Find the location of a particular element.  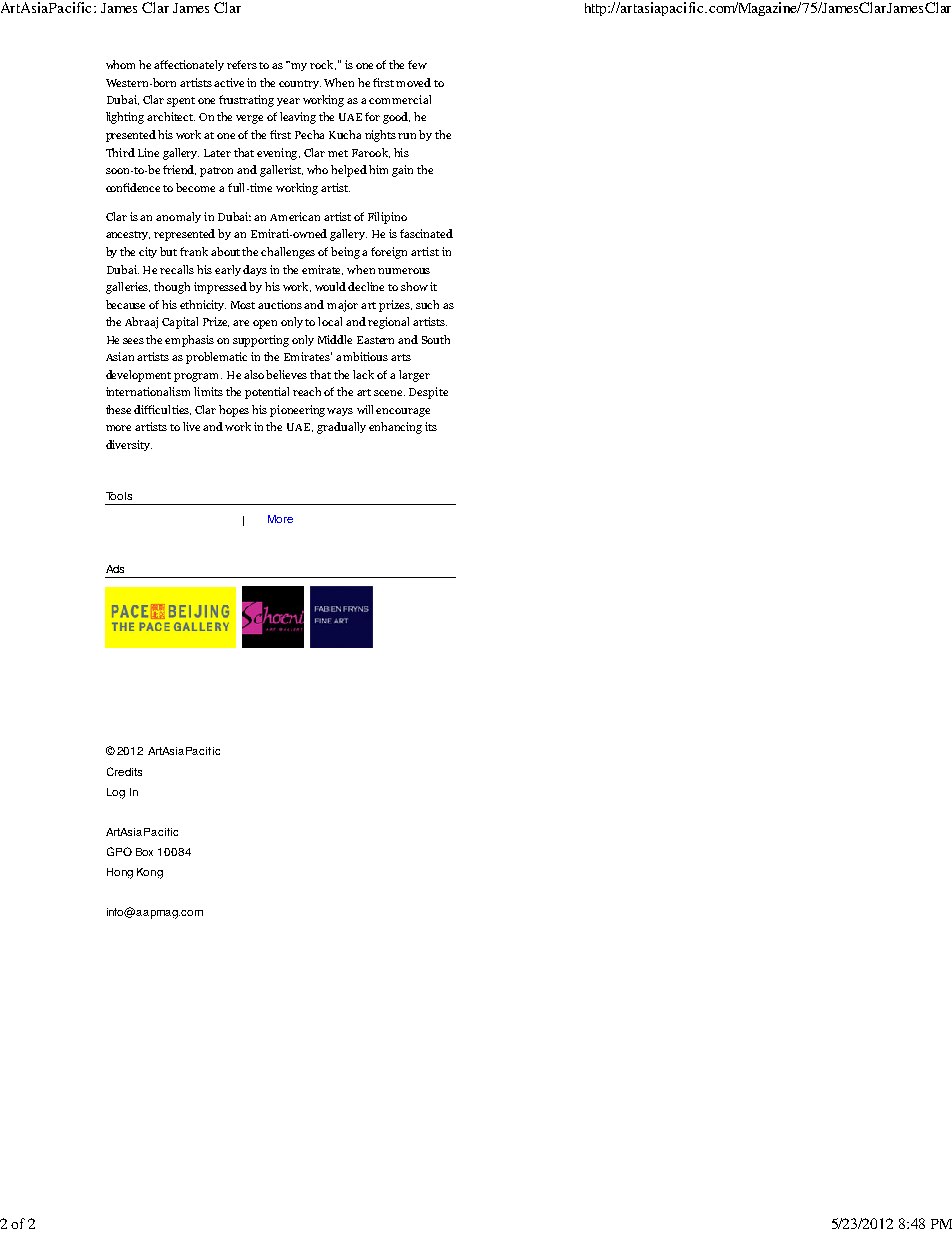

though is located at coordinates (172, 288).
